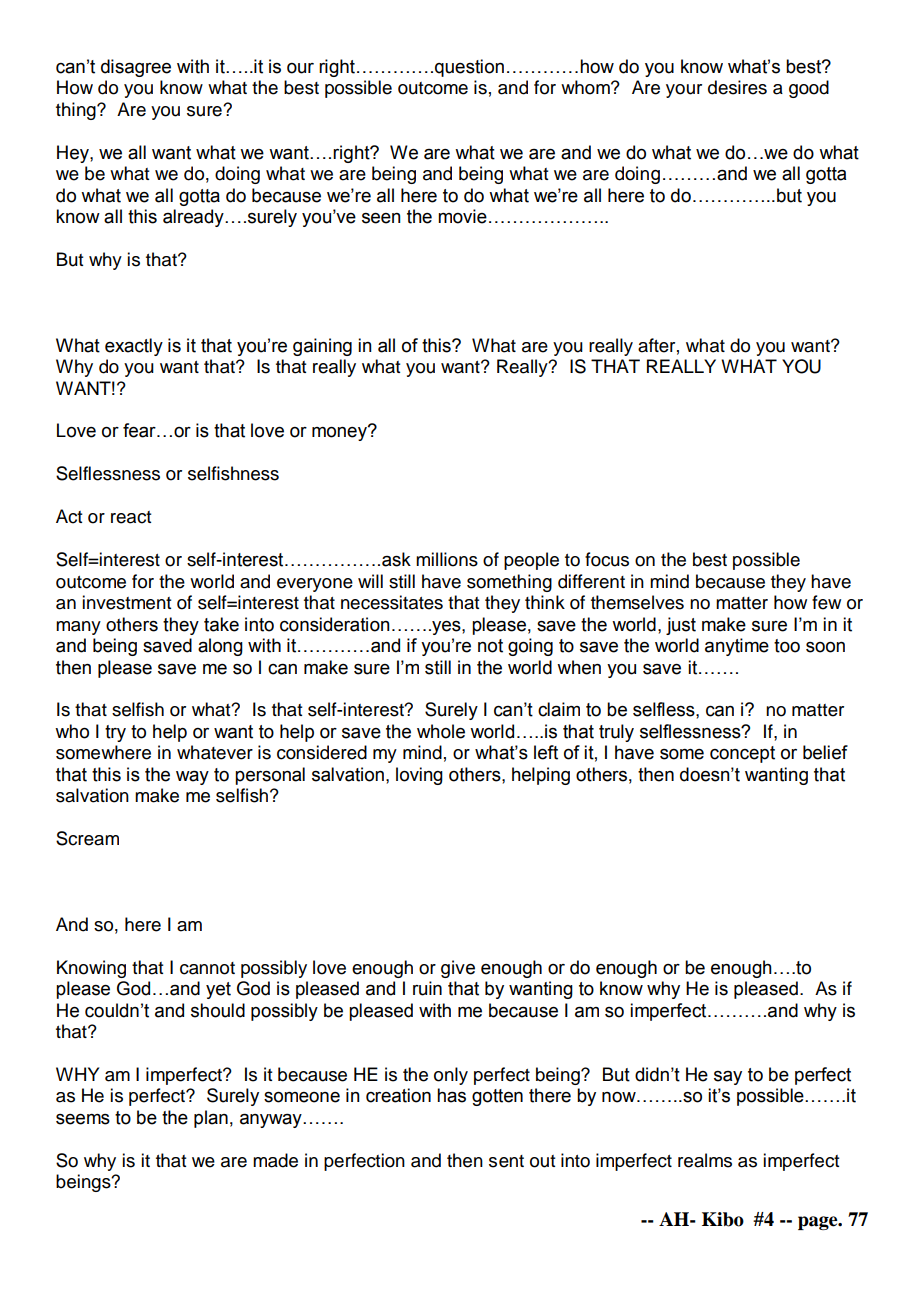 The height and width of the document is (1308, 924). I want to click on necessitates, so click(392, 602).
